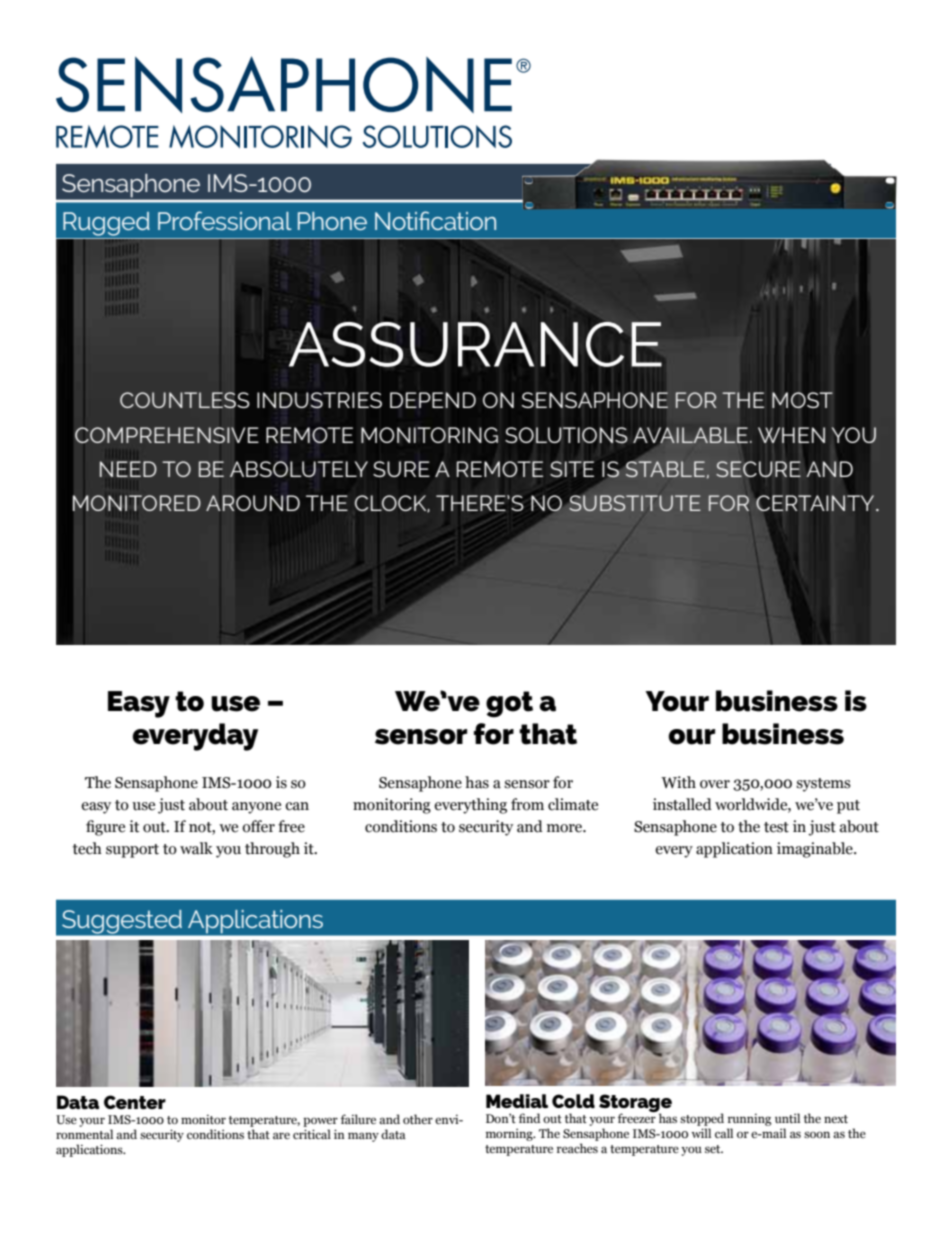  What do you see at coordinates (435, 220) in the page?
I see `Notification` at bounding box center [435, 220].
